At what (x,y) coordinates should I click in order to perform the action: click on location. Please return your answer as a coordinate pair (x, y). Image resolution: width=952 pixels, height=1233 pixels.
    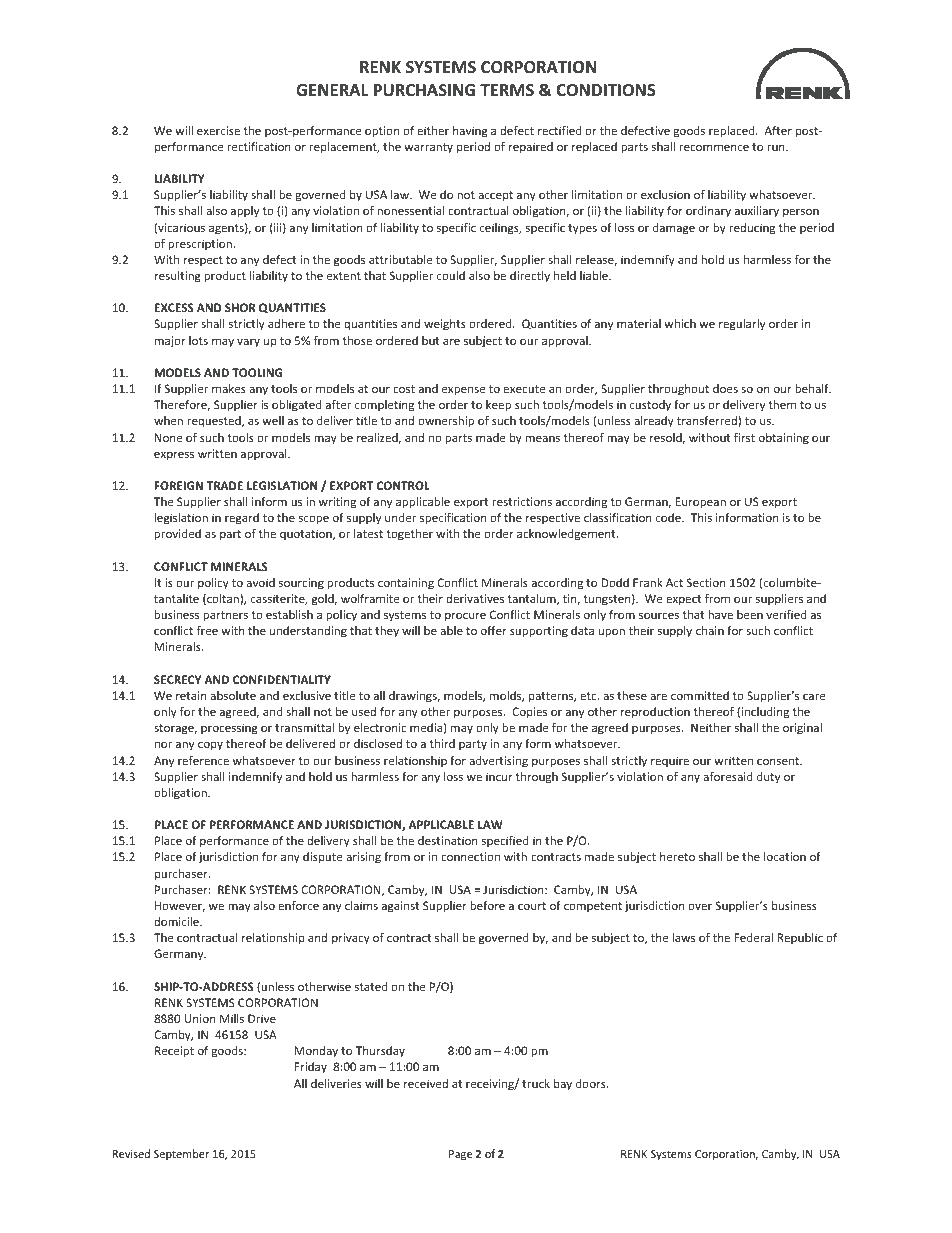
    Looking at the image, I should click on (785, 856).
